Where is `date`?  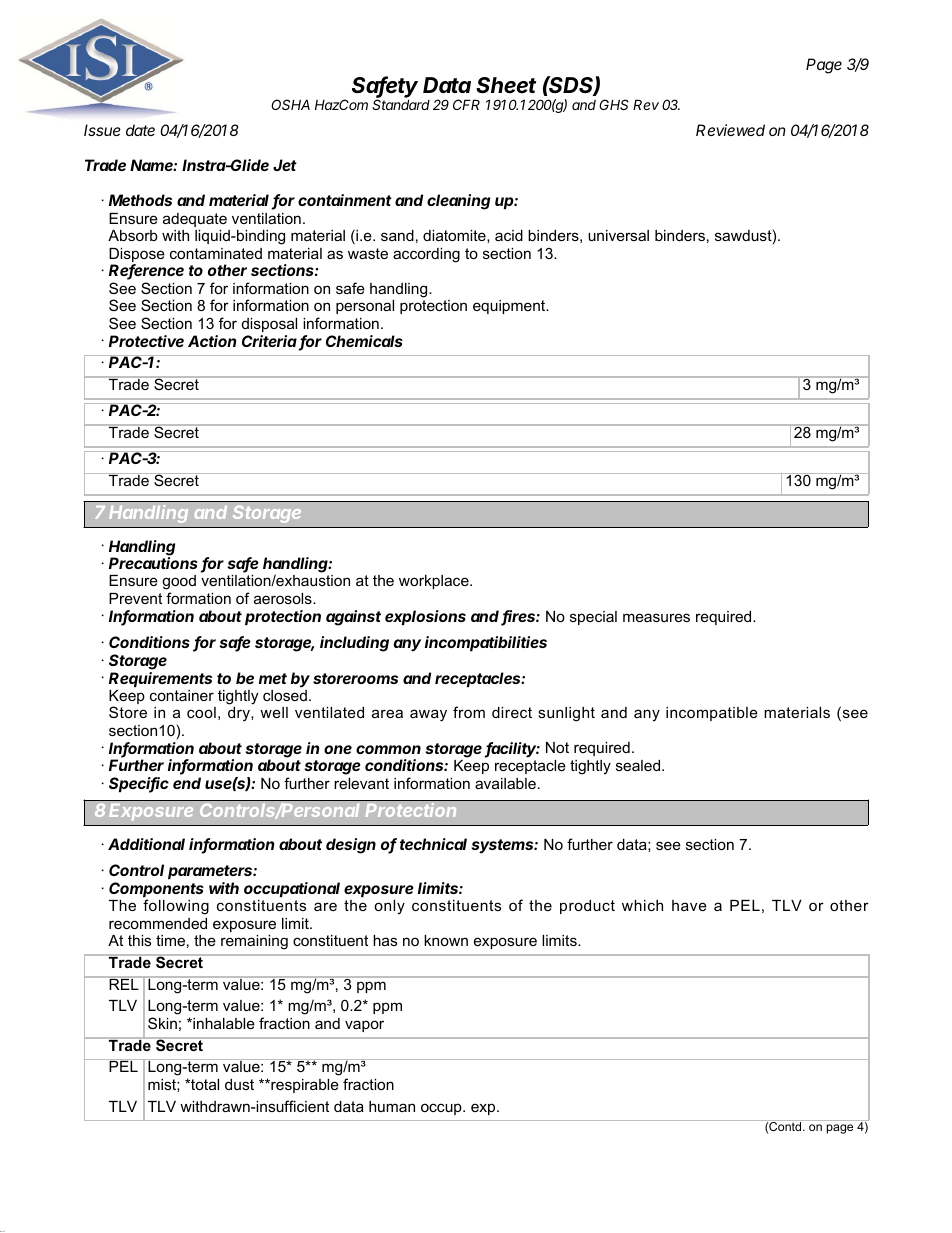 date is located at coordinates (140, 130).
